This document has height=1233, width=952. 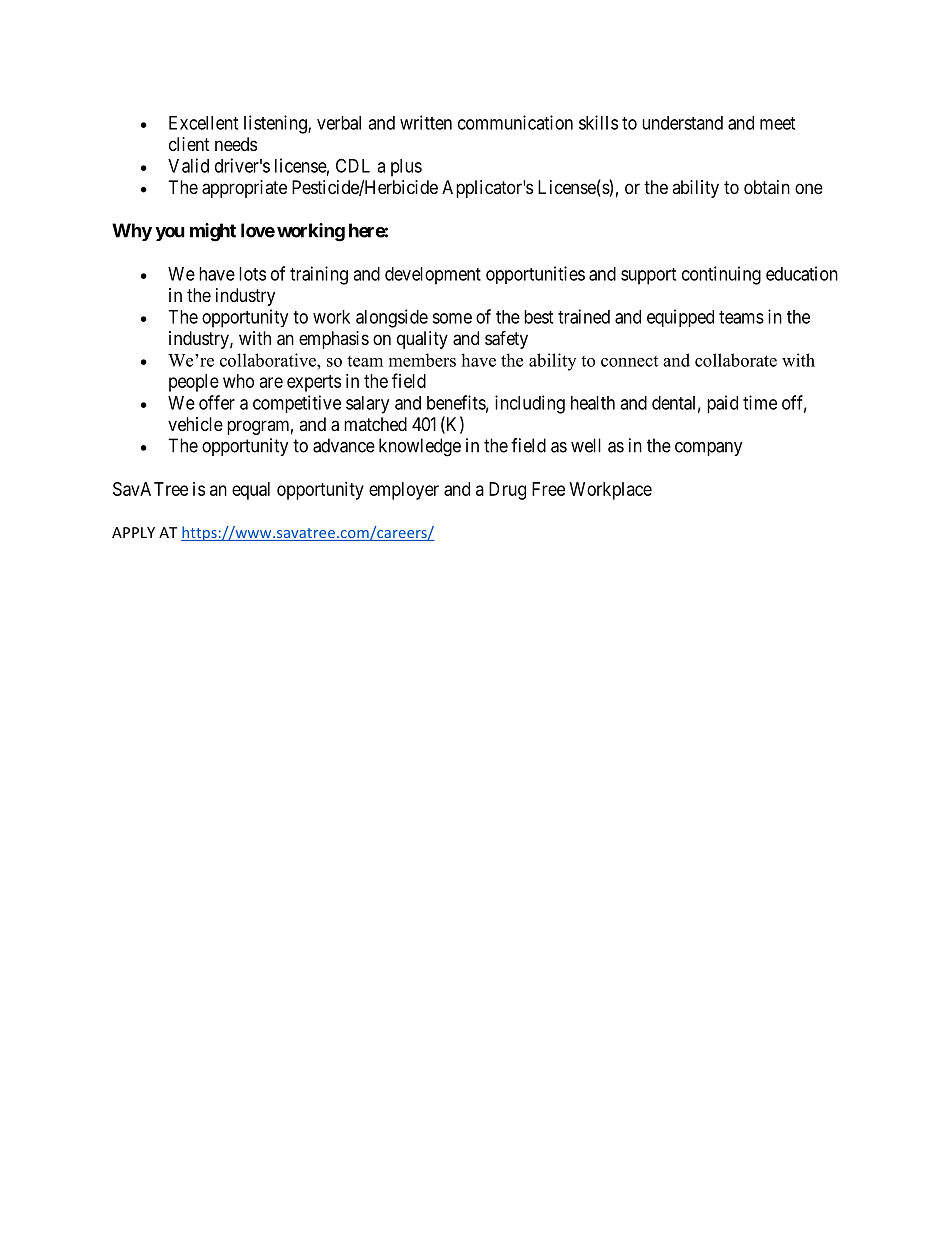 What do you see at coordinates (433, 276) in the document?
I see `development` at bounding box center [433, 276].
